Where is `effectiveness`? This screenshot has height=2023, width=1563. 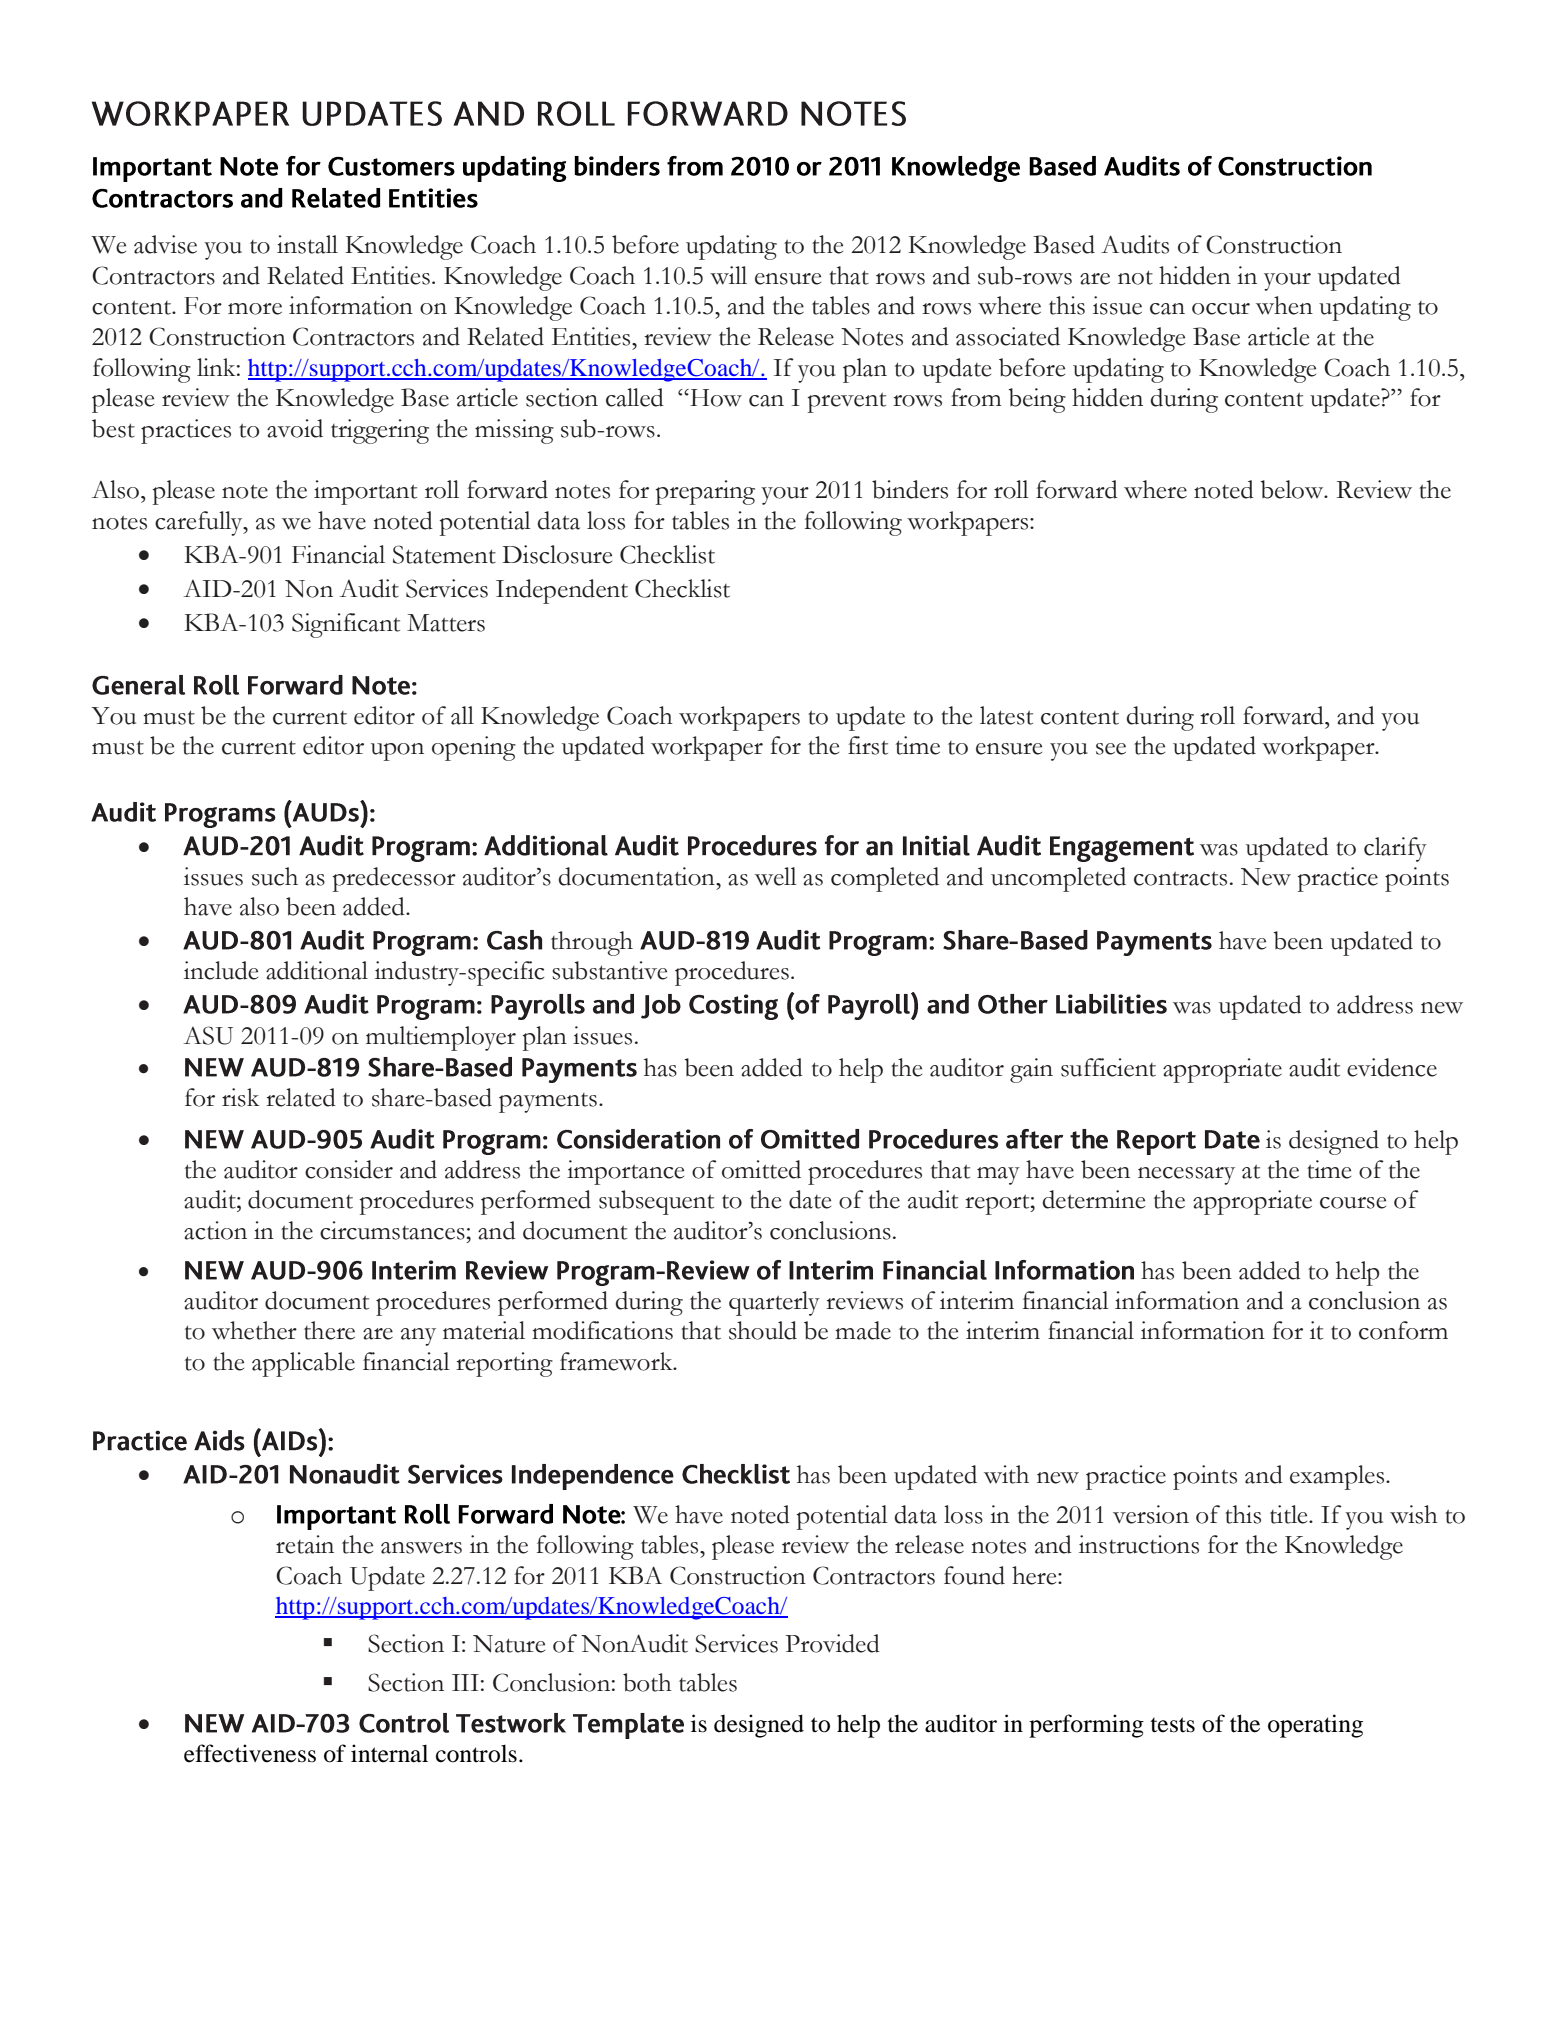
effectiveness is located at coordinates (250, 1753).
